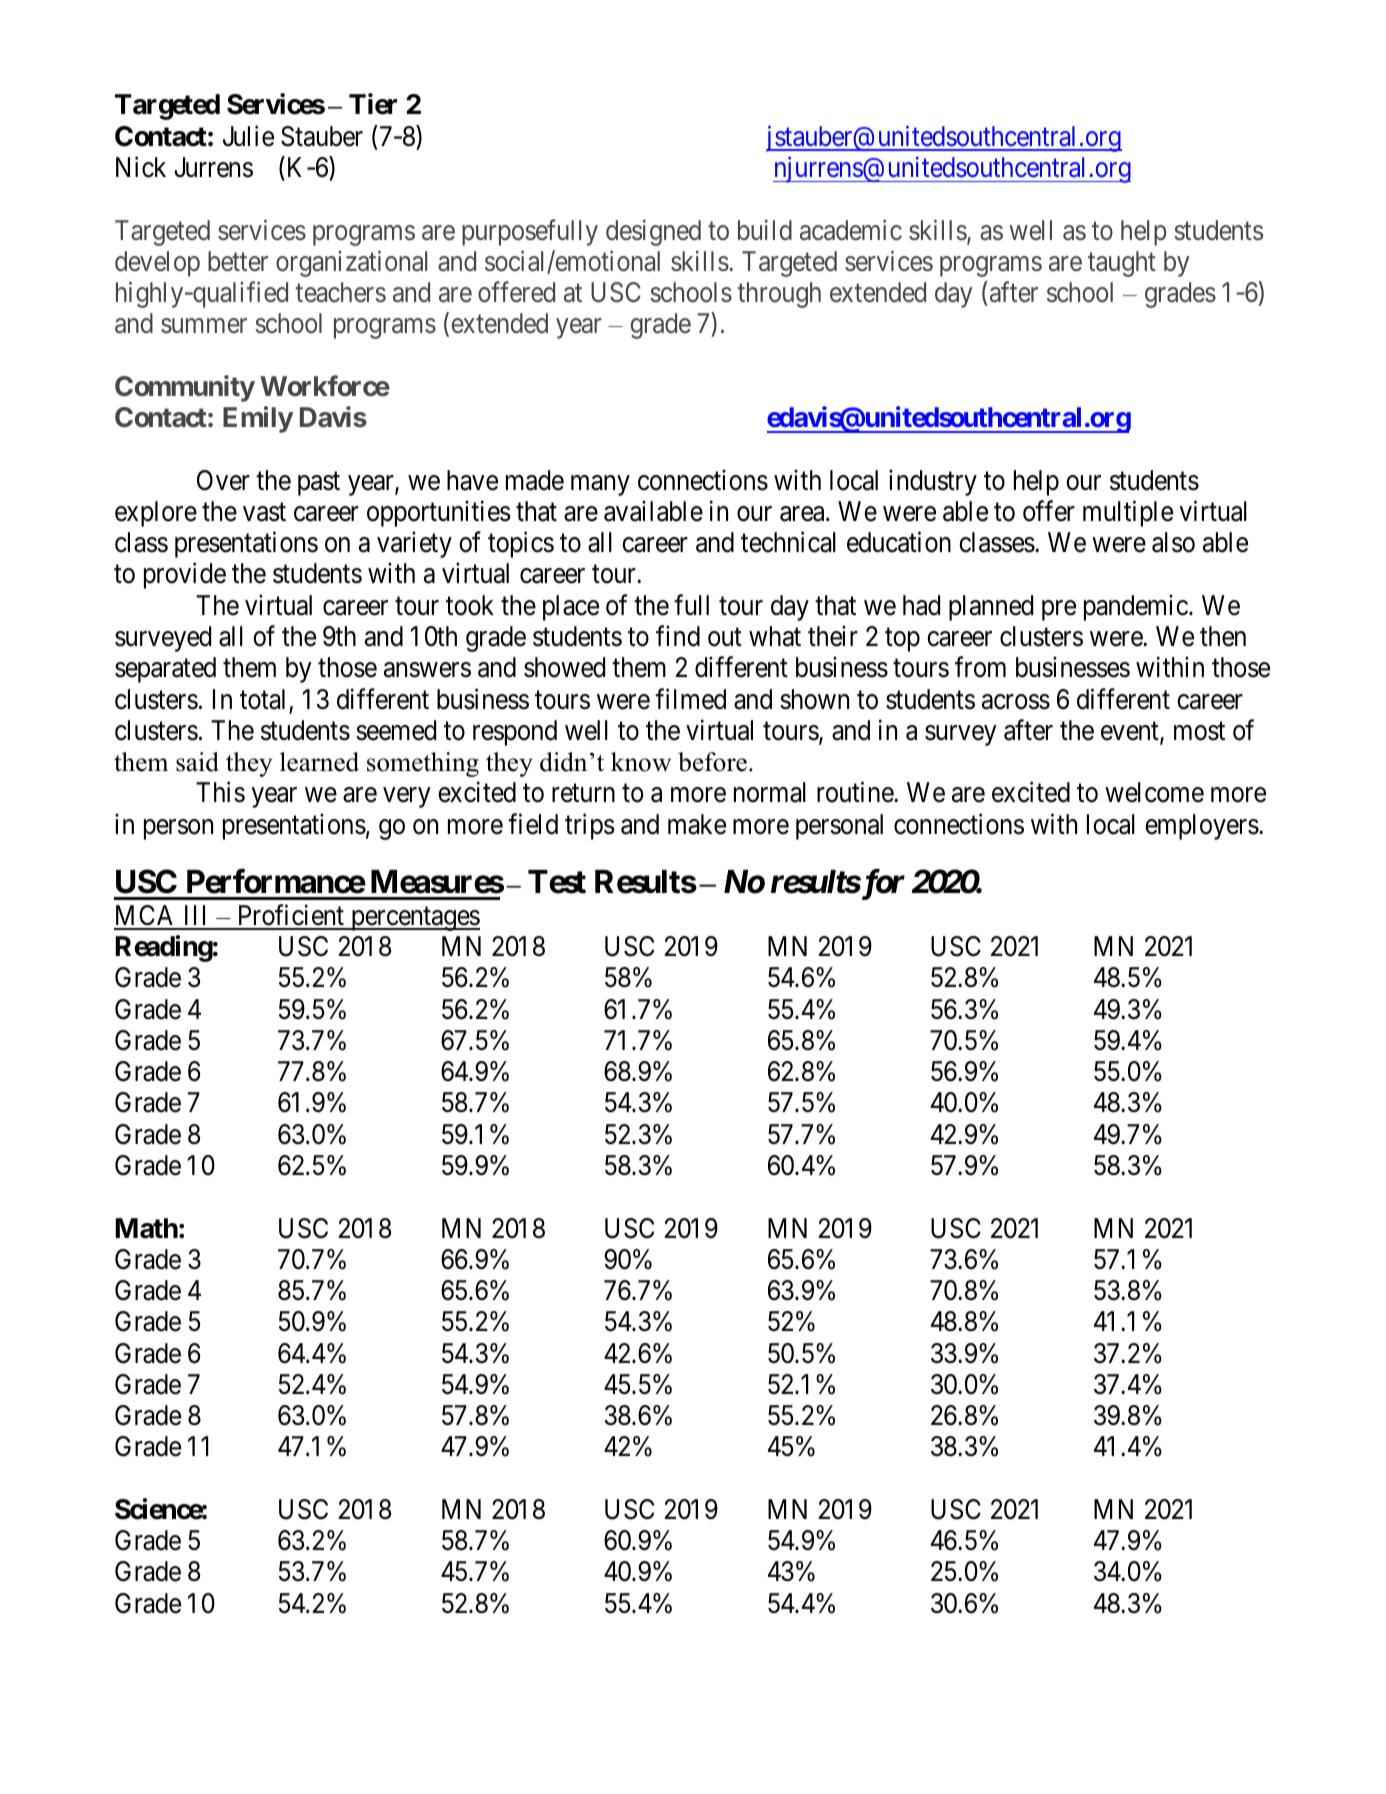 This screenshot has width=1386, height=1794. What do you see at coordinates (146, 1228) in the screenshot?
I see `Math` at bounding box center [146, 1228].
